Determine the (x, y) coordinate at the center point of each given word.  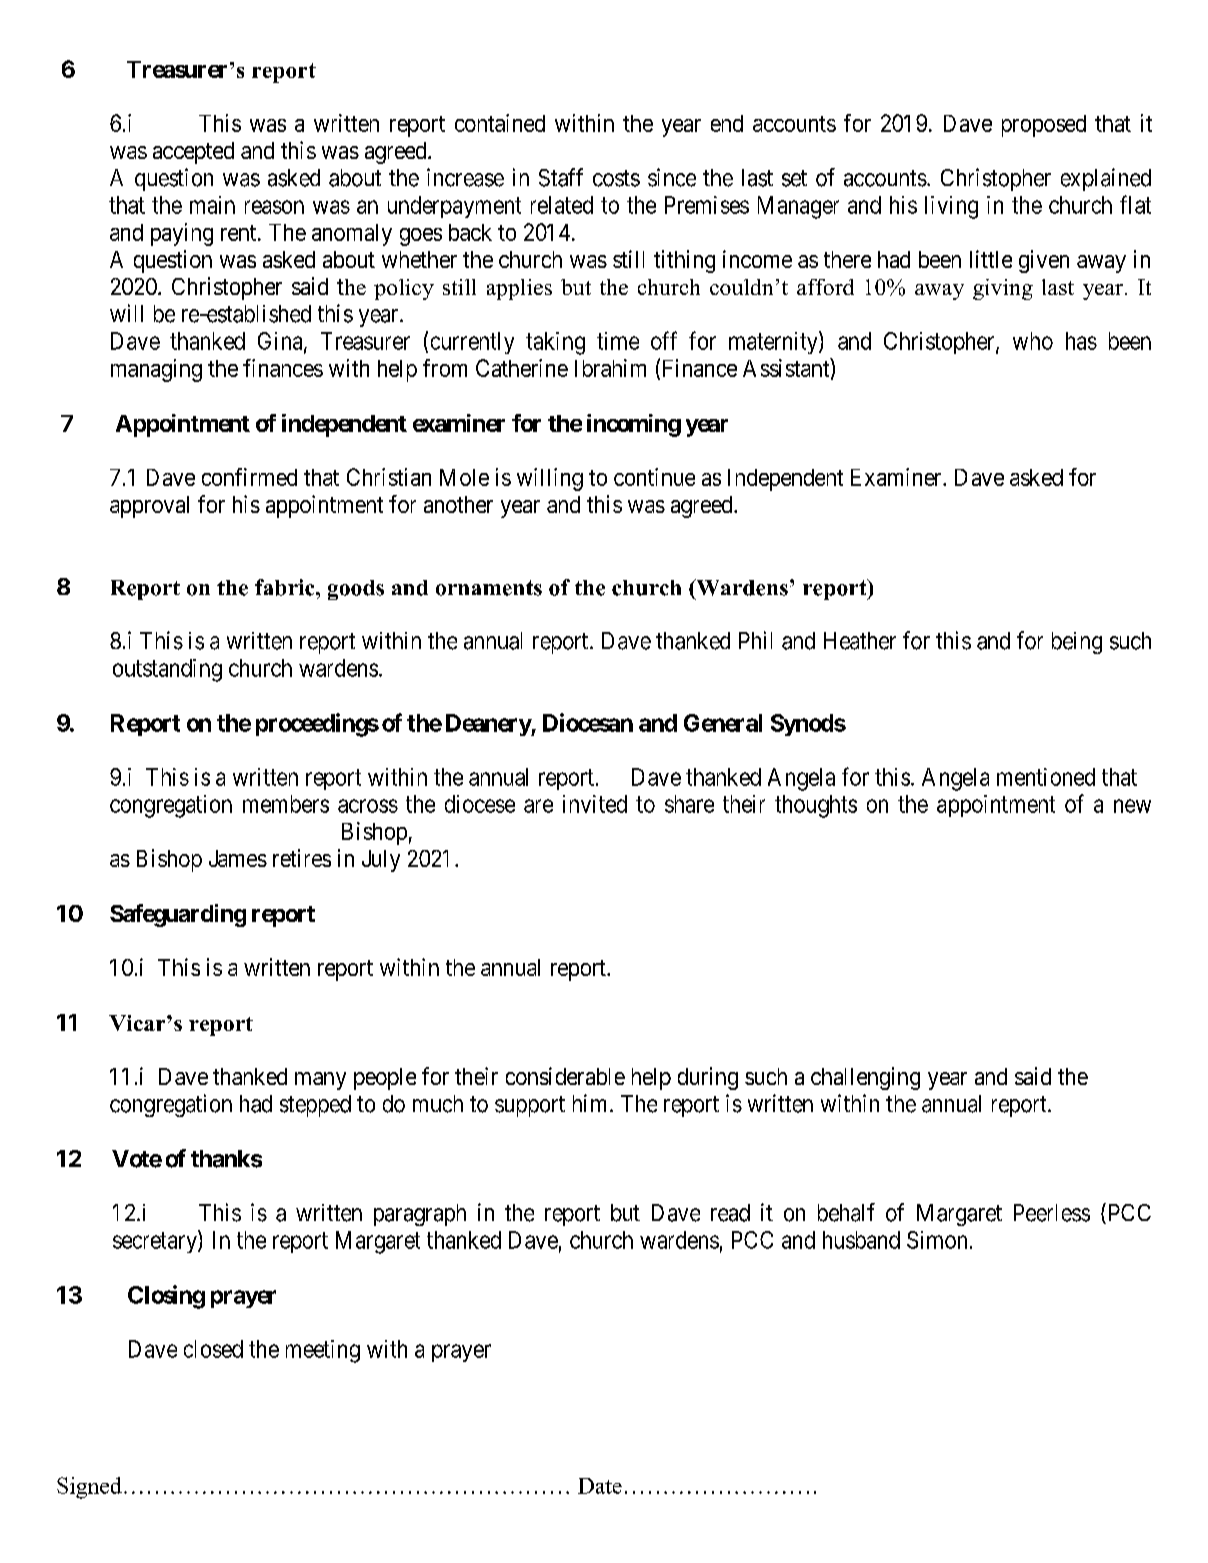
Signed (89, 1488)
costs (616, 178)
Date (600, 1486)
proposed (1044, 126)
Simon (937, 1240)
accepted (193, 153)
